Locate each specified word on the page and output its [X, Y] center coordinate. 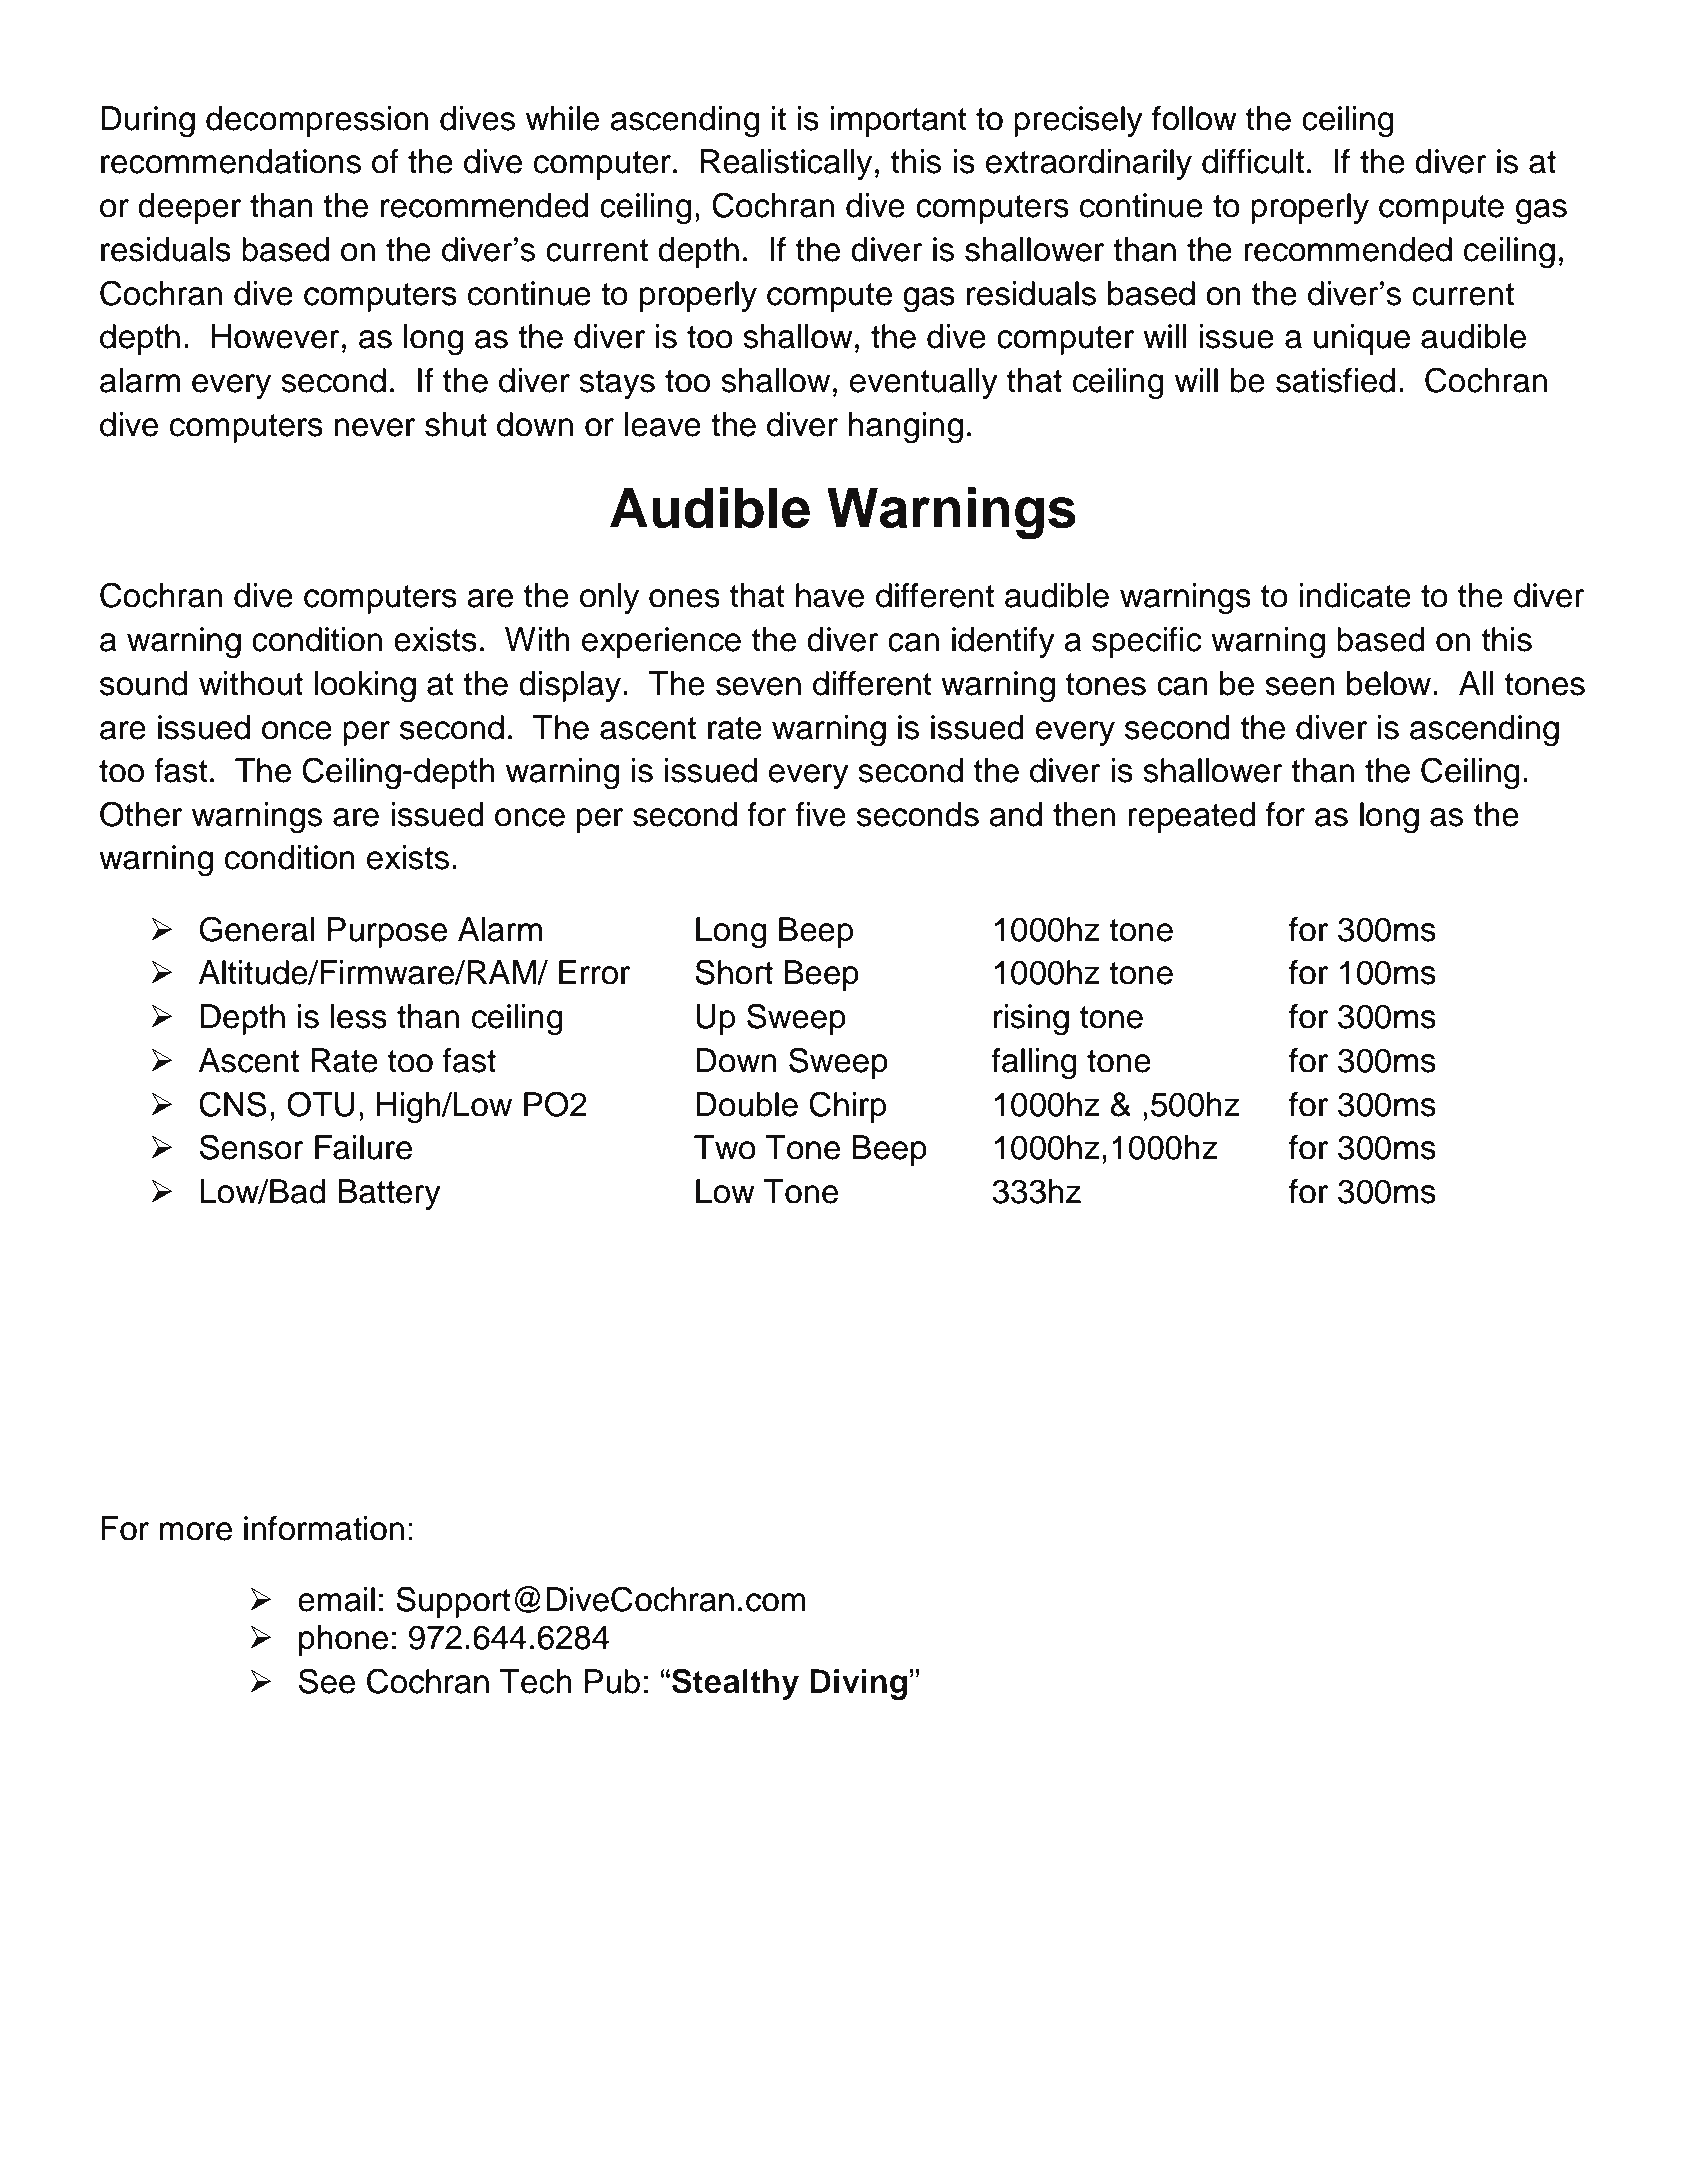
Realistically [786, 164]
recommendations [231, 161]
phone [343, 1640]
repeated [1192, 817]
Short [734, 972]
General [257, 929]
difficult [1253, 161]
